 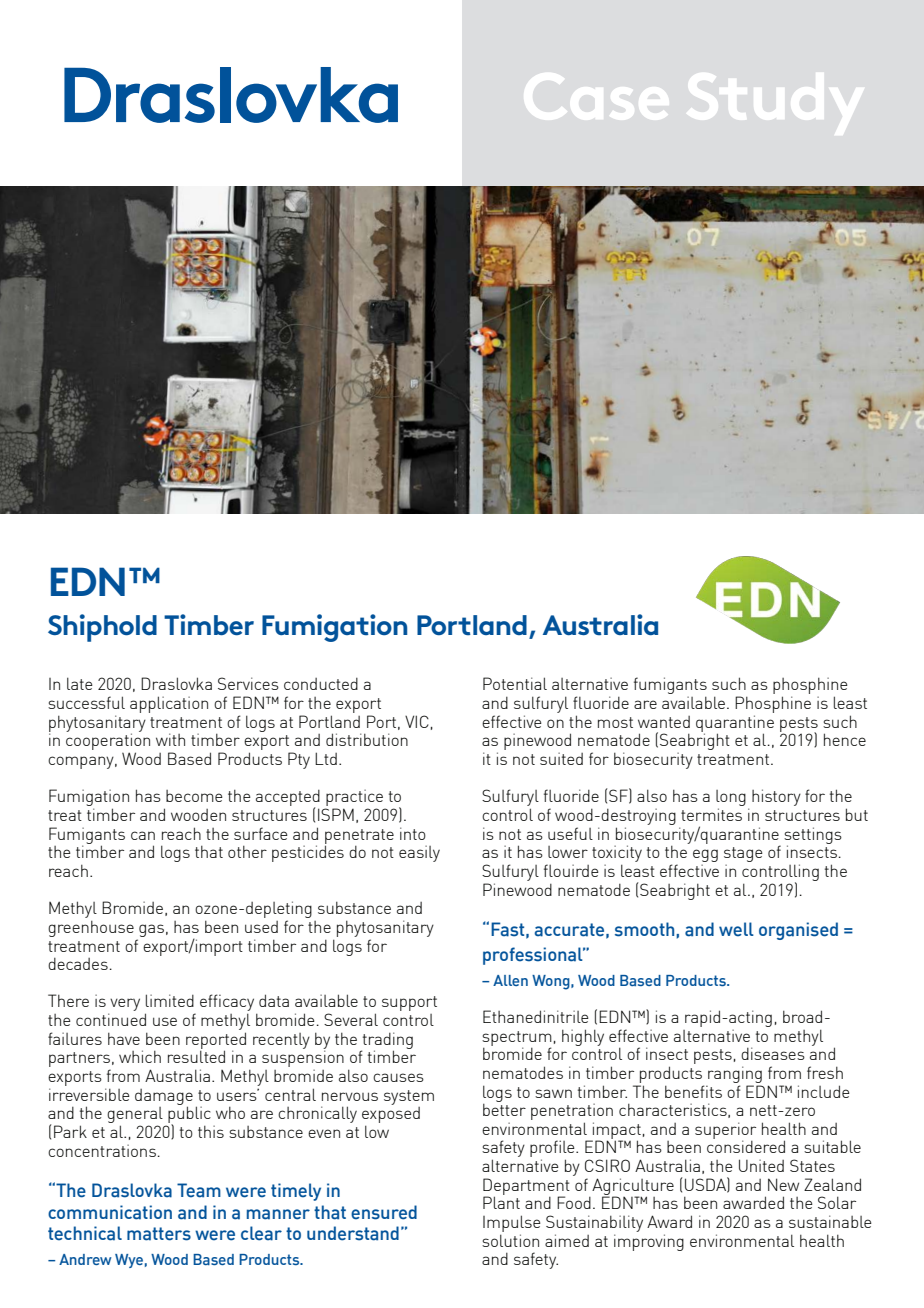 I want to click on better, so click(x=504, y=1109).
